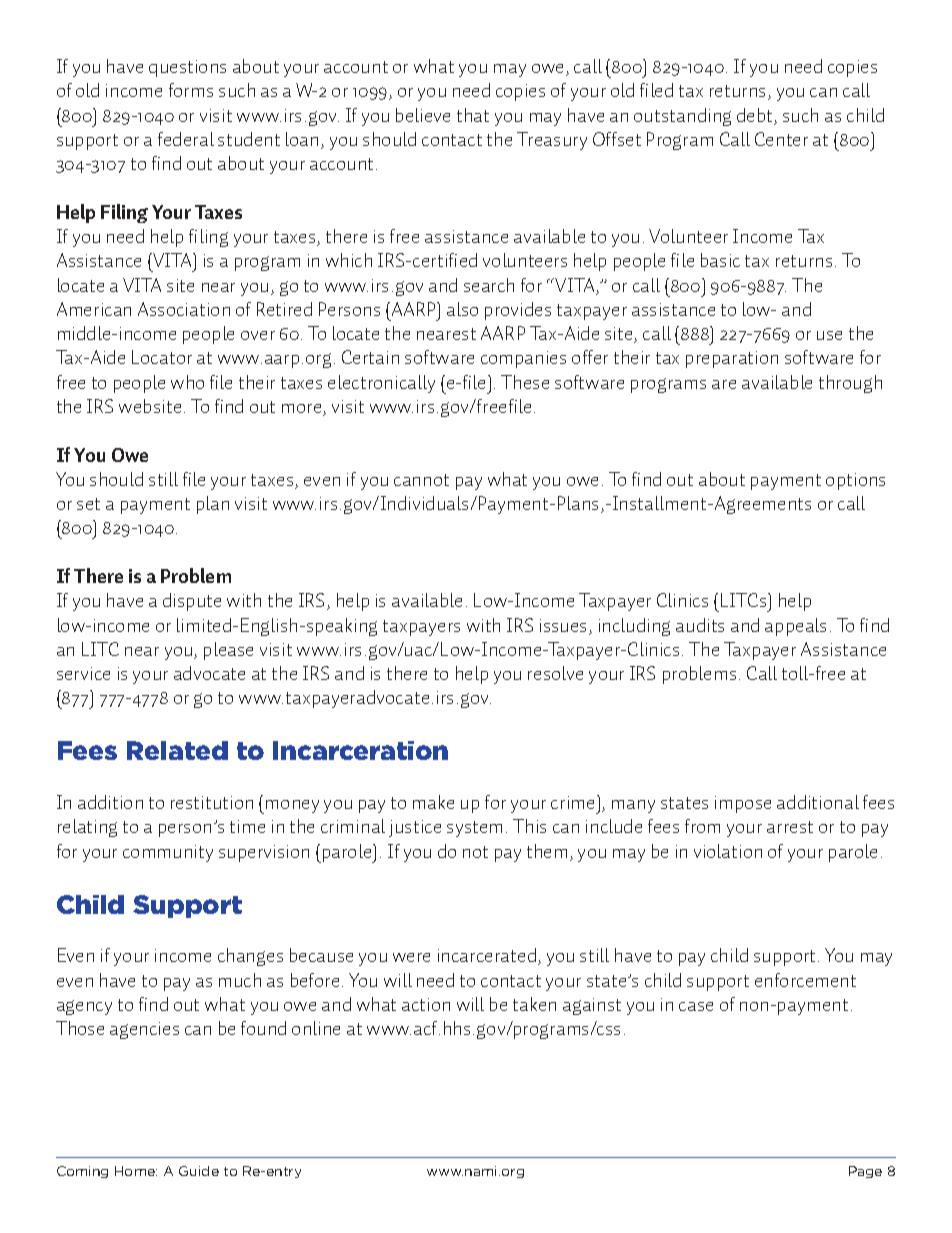 This image has height=1233, width=952. I want to click on who, so click(187, 382).
